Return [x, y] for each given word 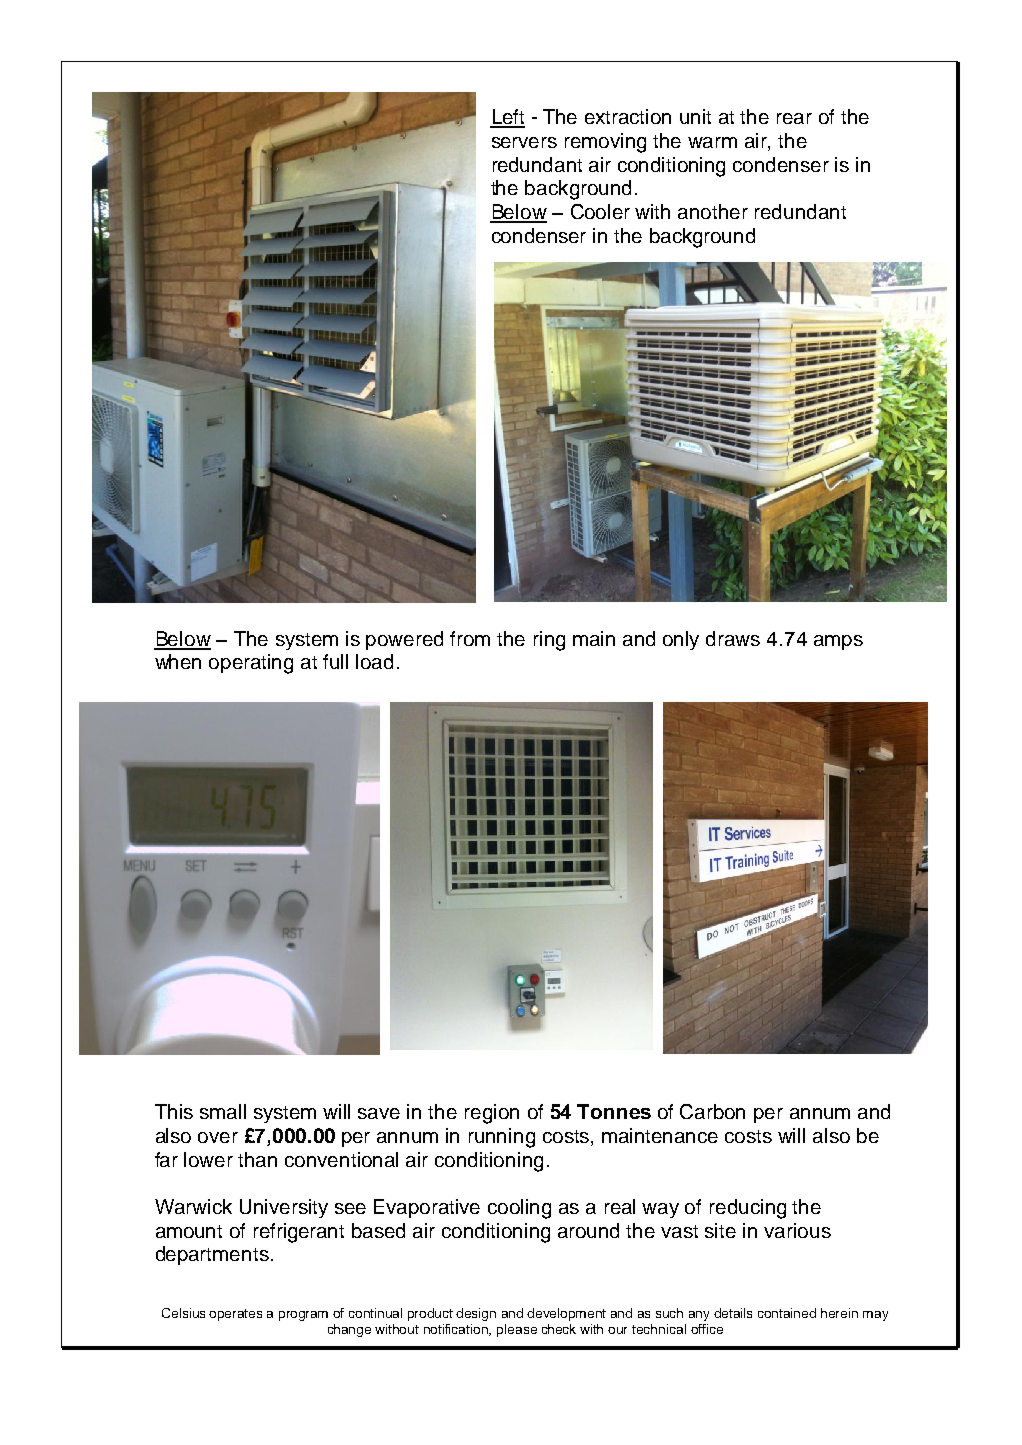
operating [251, 664]
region [492, 1114]
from [470, 638]
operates [235, 1315]
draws [733, 638]
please [517, 1330]
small [223, 1111]
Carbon [712, 1111]
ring [549, 641]
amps [838, 642]
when [178, 661]
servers [524, 142]
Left [507, 118]
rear [794, 118]
